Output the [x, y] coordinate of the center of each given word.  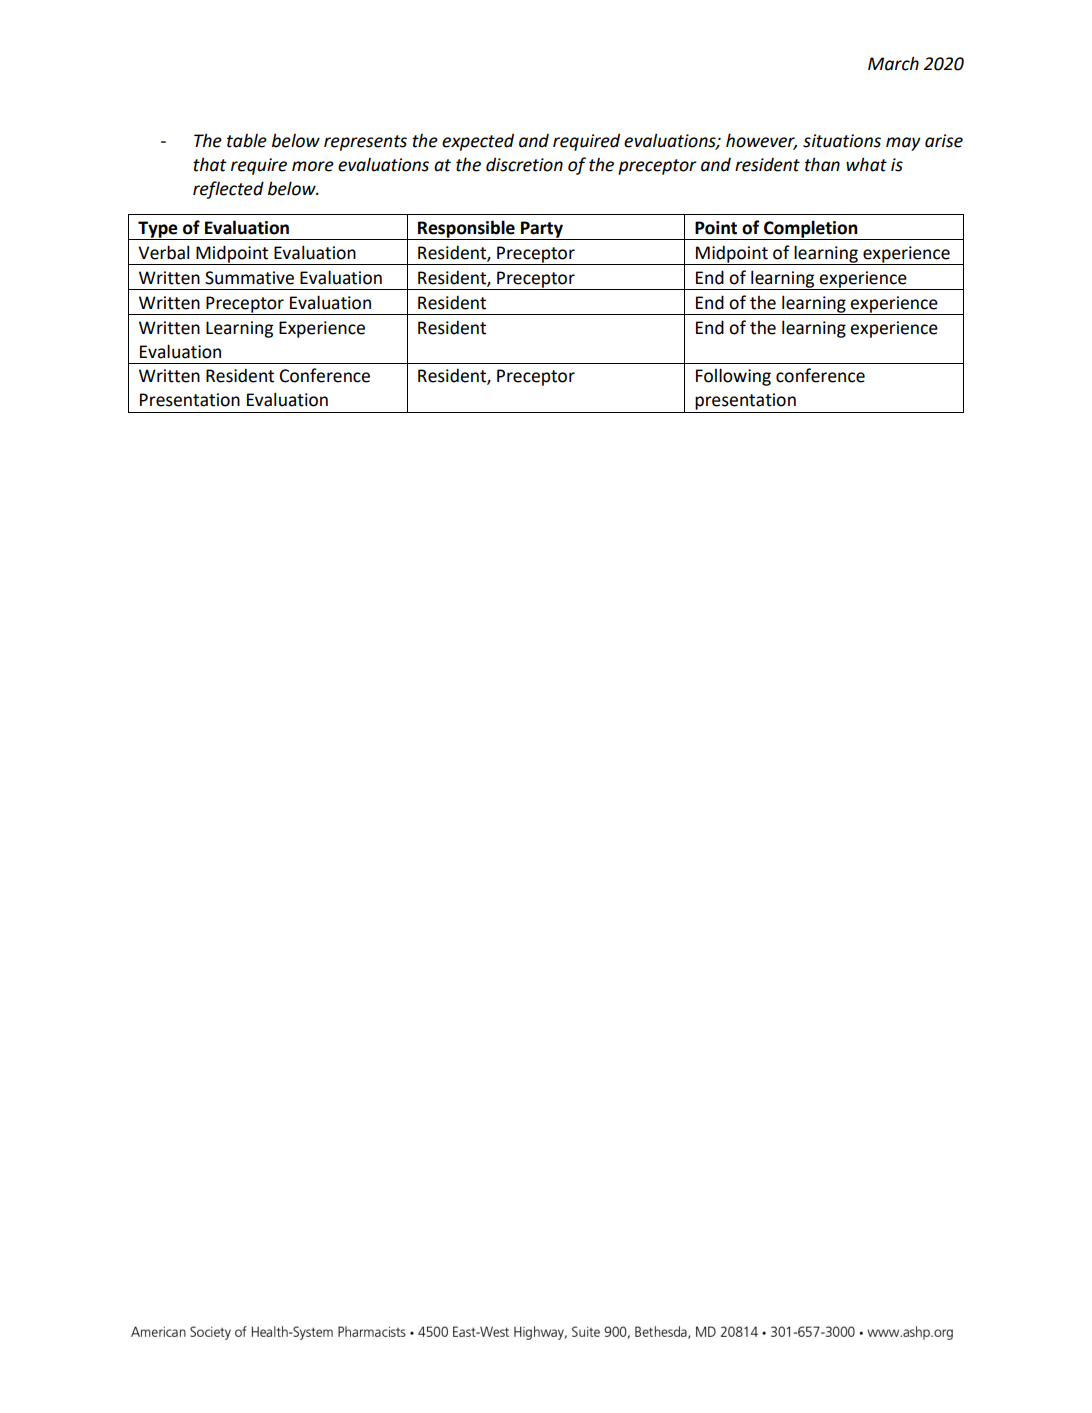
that [209, 164]
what [866, 164]
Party [542, 230]
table [247, 141]
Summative [249, 278]
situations [842, 141]
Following [733, 377]
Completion [811, 230]
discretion [524, 164]
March [893, 63]
